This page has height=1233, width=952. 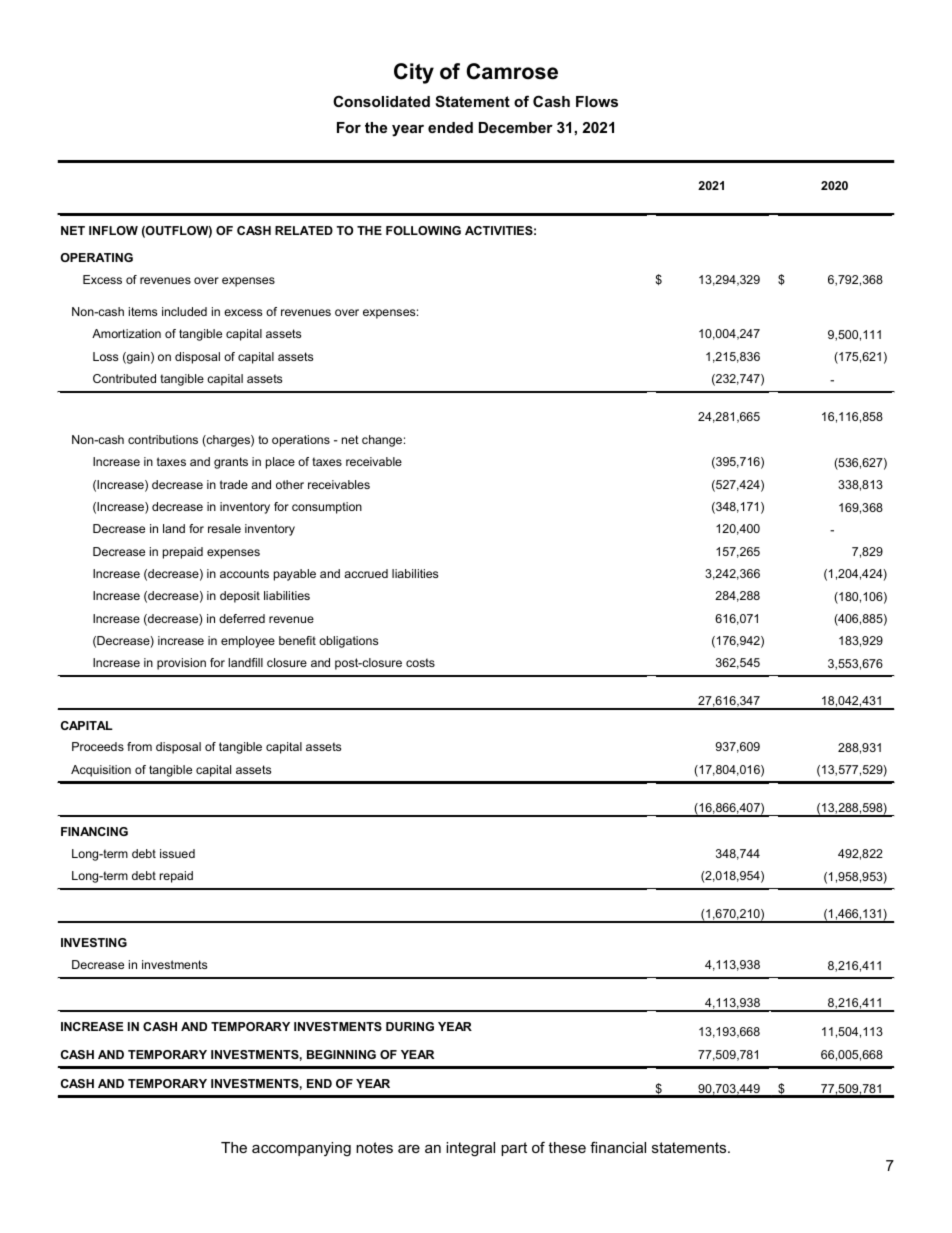 I want to click on DURING, so click(x=410, y=1026).
